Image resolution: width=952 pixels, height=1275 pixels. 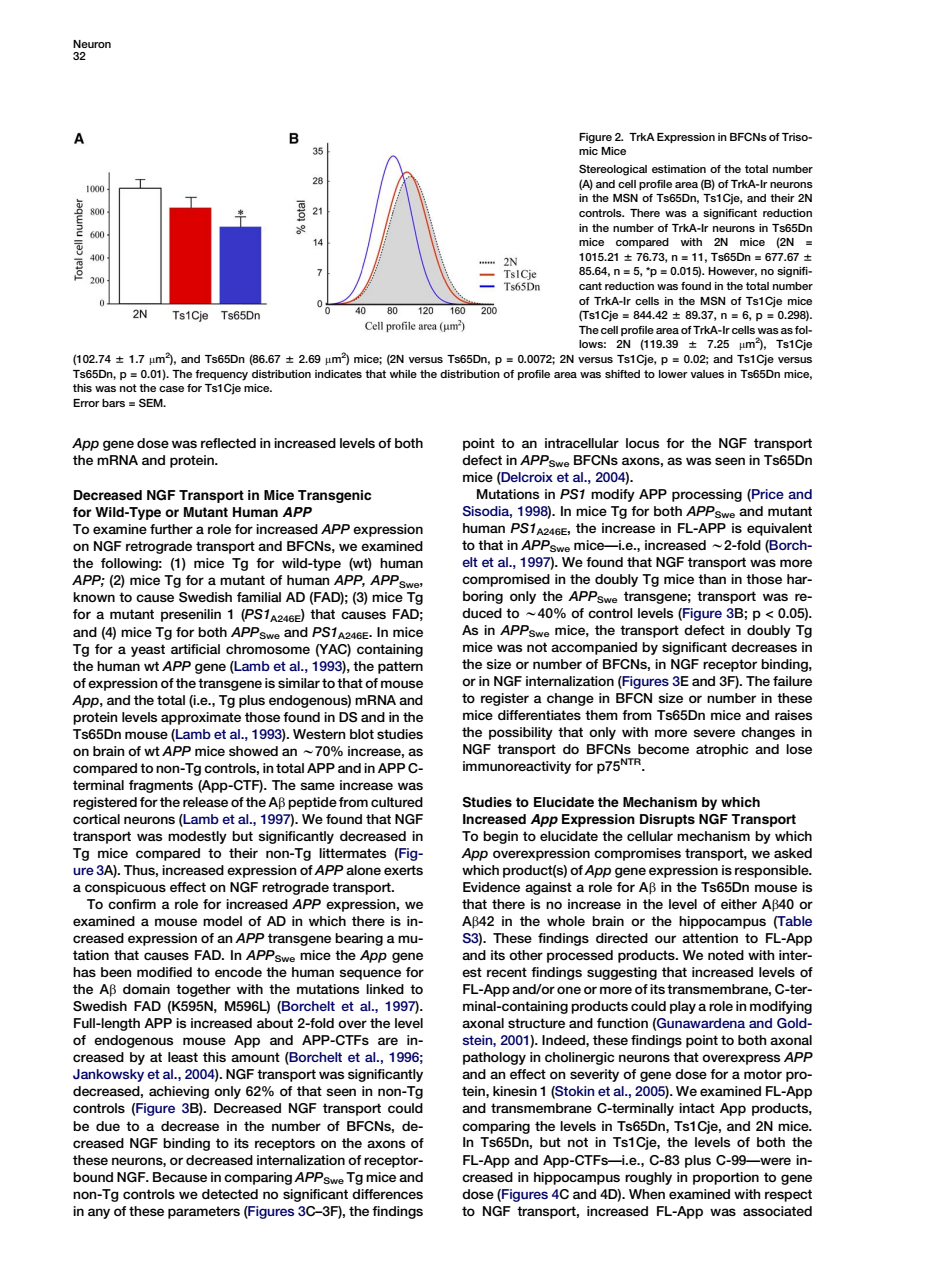 I want to click on cultured, so click(x=397, y=802).
